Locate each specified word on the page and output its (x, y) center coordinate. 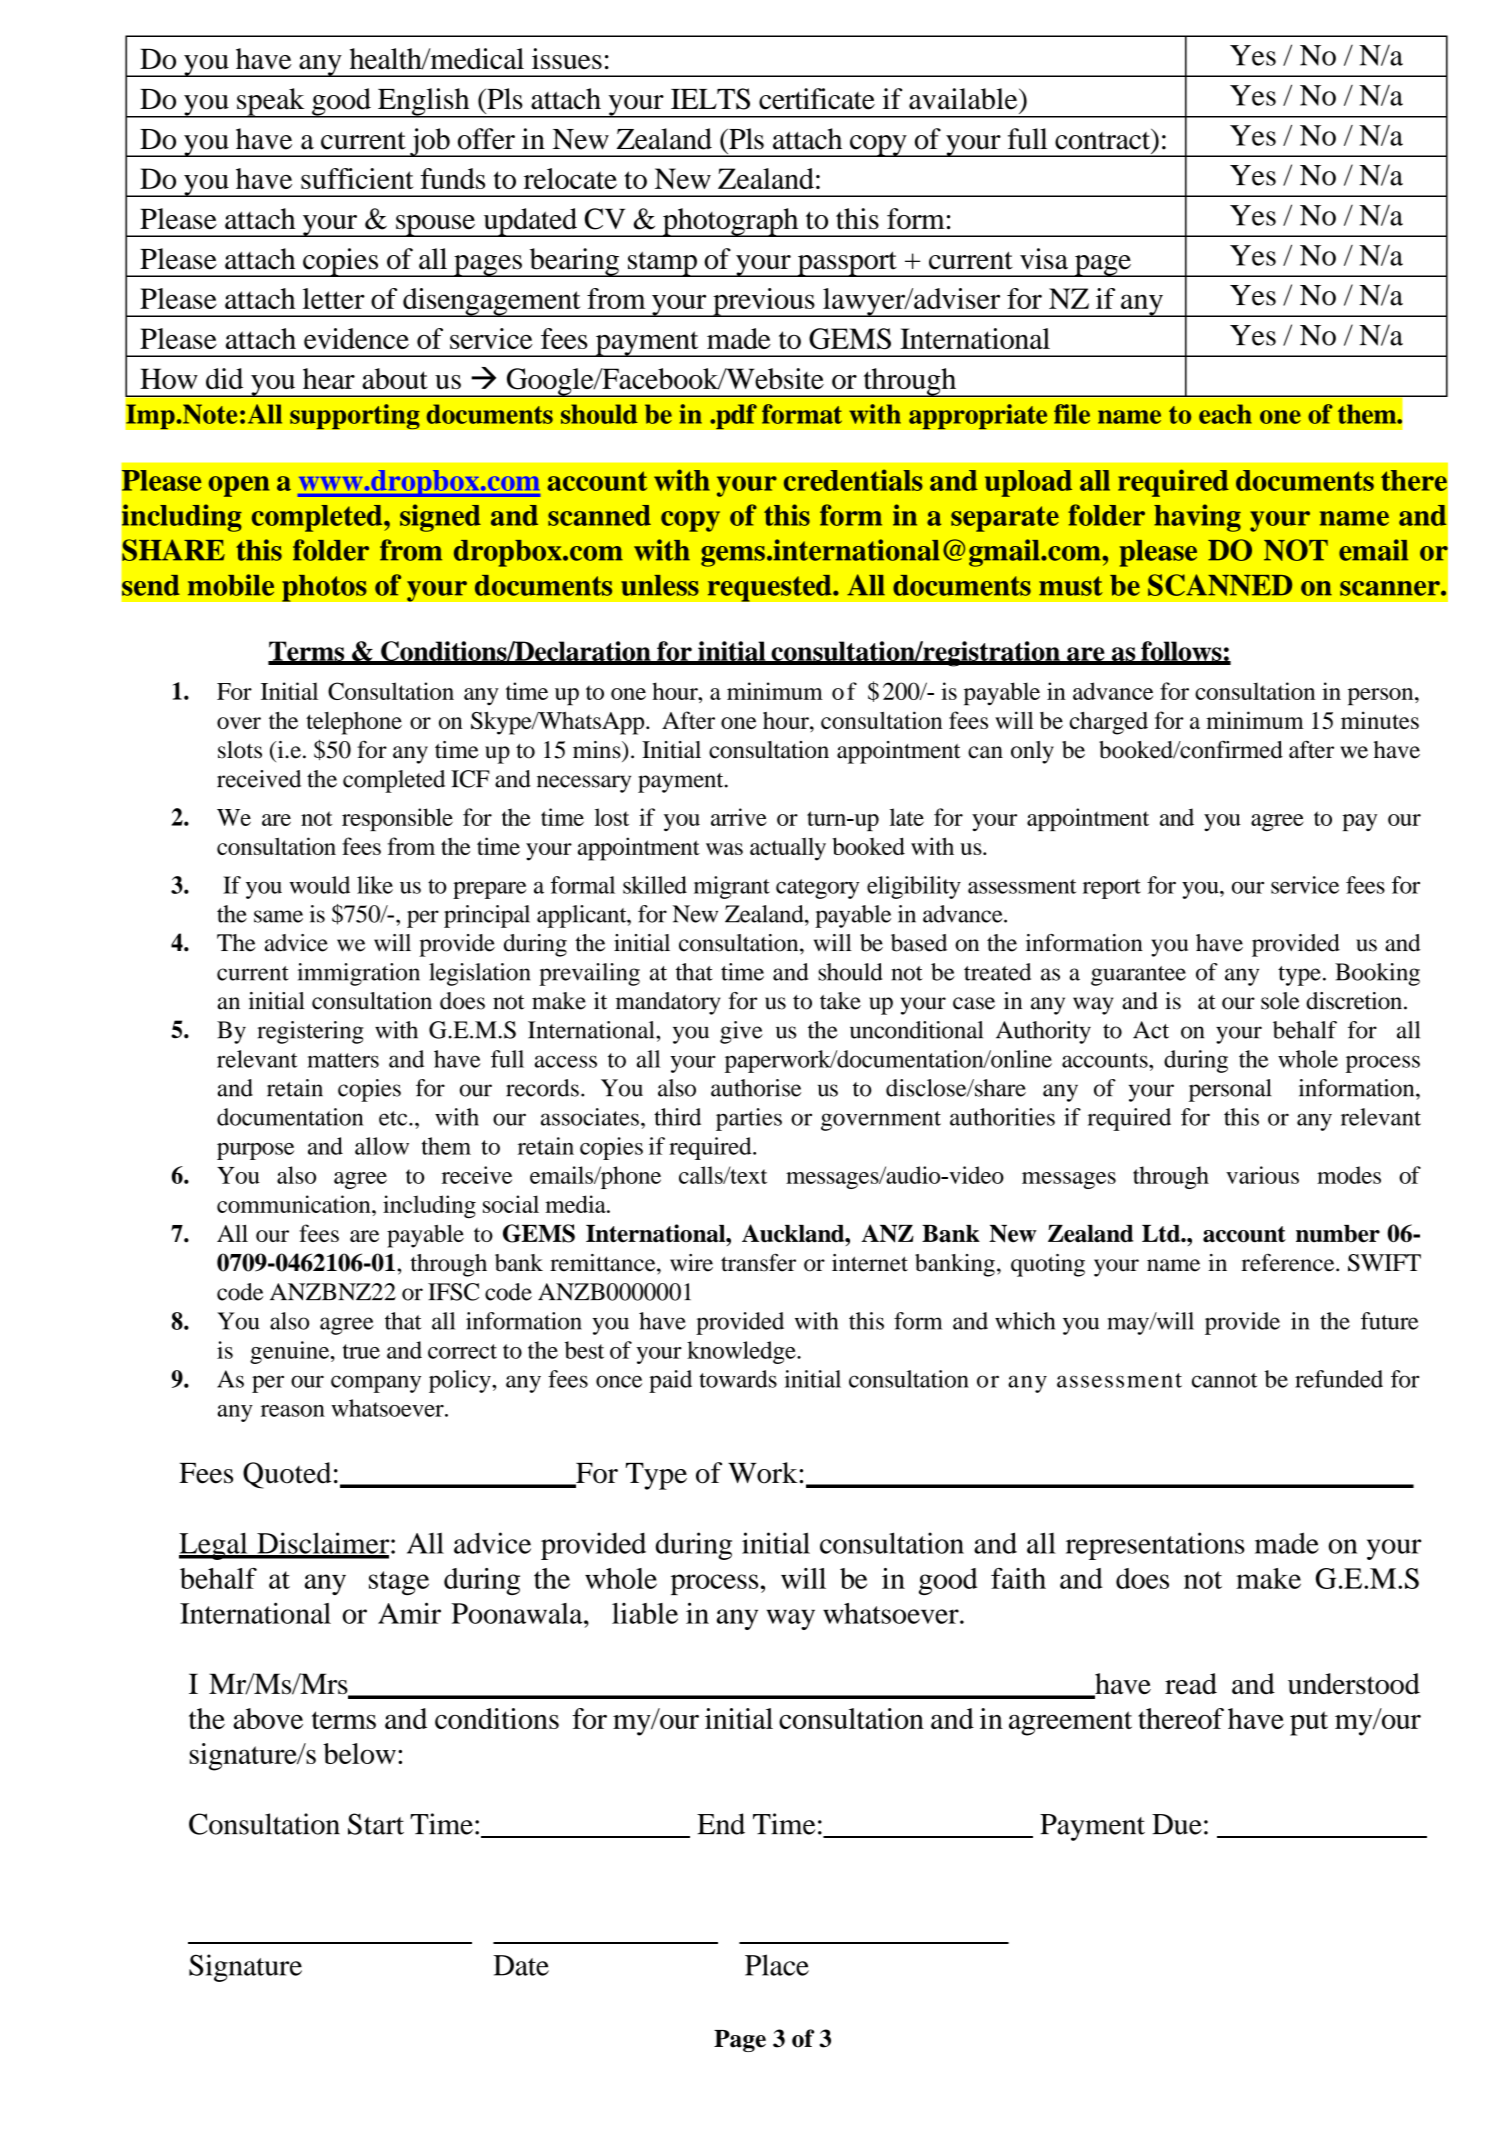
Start (376, 1824)
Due (1177, 1824)
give (741, 1032)
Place (777, 1965)
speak (271, 103)
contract (1104, 139)
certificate (817, 99)
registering (310, 1032)
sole (1280, 1001)
